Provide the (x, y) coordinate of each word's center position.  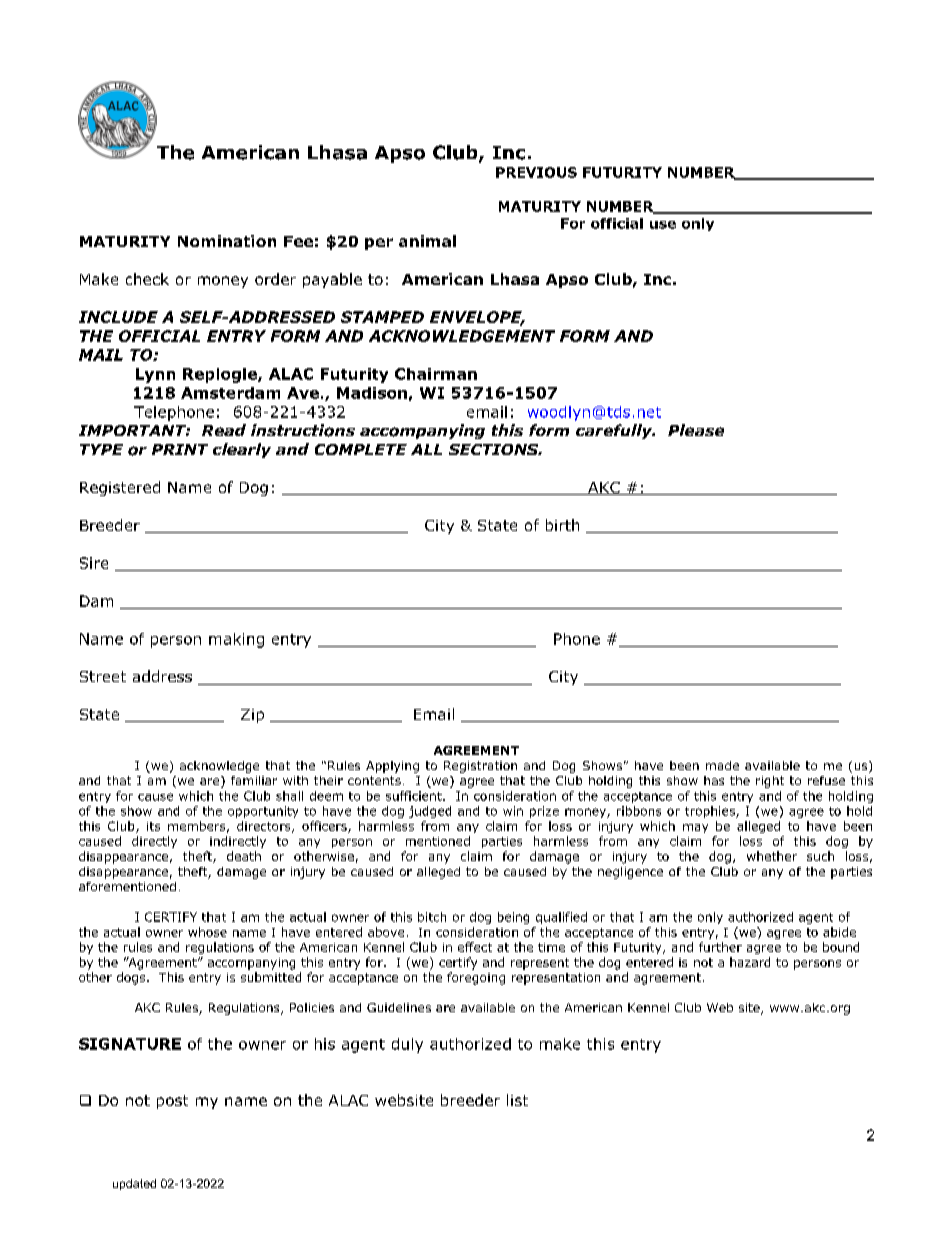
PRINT (180, 449)
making (236, 640)
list (517, 1100)
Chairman (436, 374)
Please (696, 430)
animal (427, 241)
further (720, 947)
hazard (750, 962)
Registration (480, 767)
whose (207, 932)
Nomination (227, 241)
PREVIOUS (536, 172)
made (722, 765)
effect (475, 947)
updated (134, 1184)
